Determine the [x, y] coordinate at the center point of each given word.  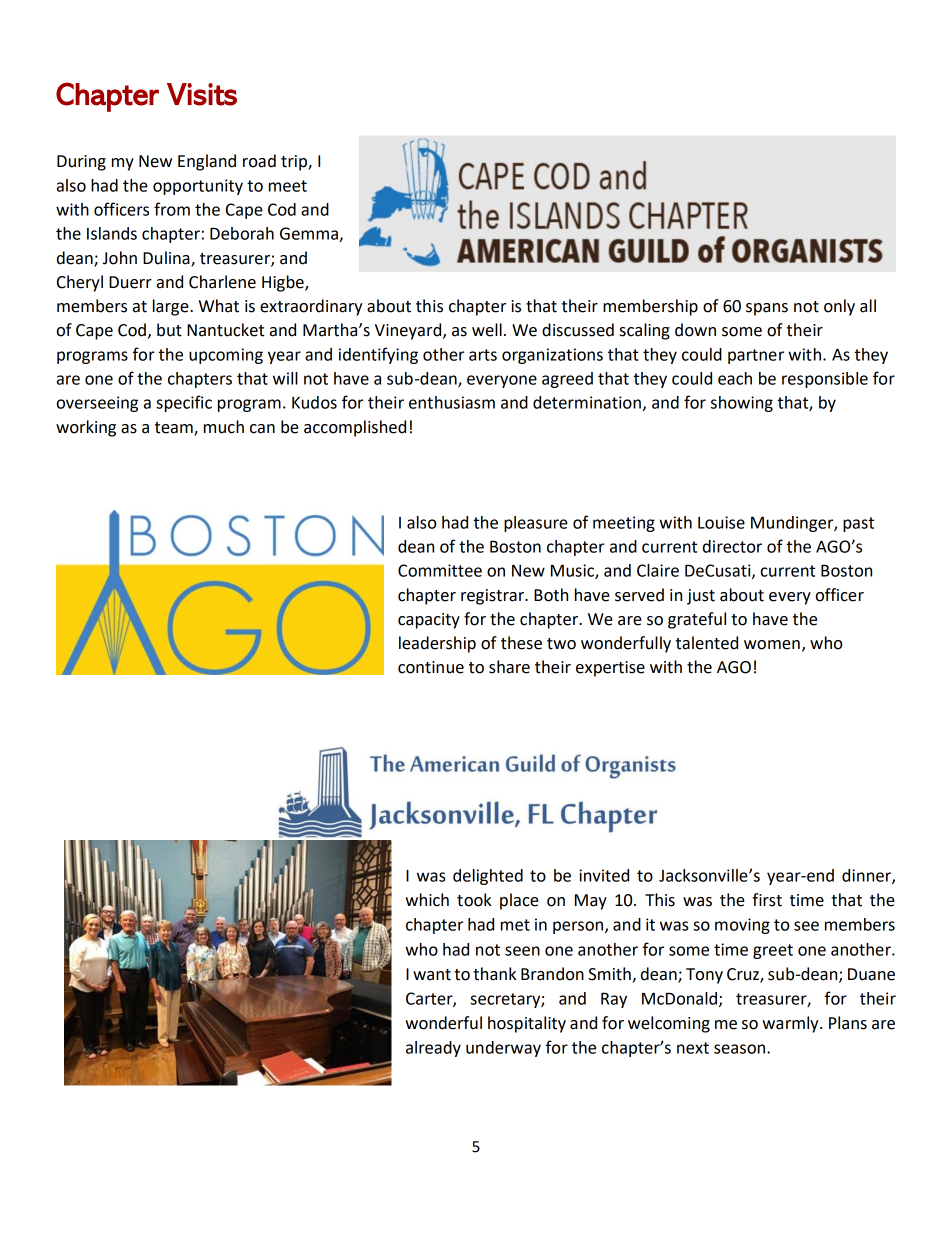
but [169, 330]
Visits [202, 94]
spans [767, 309]
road [259, 161]
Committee [440, 570]
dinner [867, 876]
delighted [488, 877]
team [175, 428]
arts [483, 355]
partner [756, 356]
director [732, 546]
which [427, 900]
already [433, 1049]
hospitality [527, 1024]
